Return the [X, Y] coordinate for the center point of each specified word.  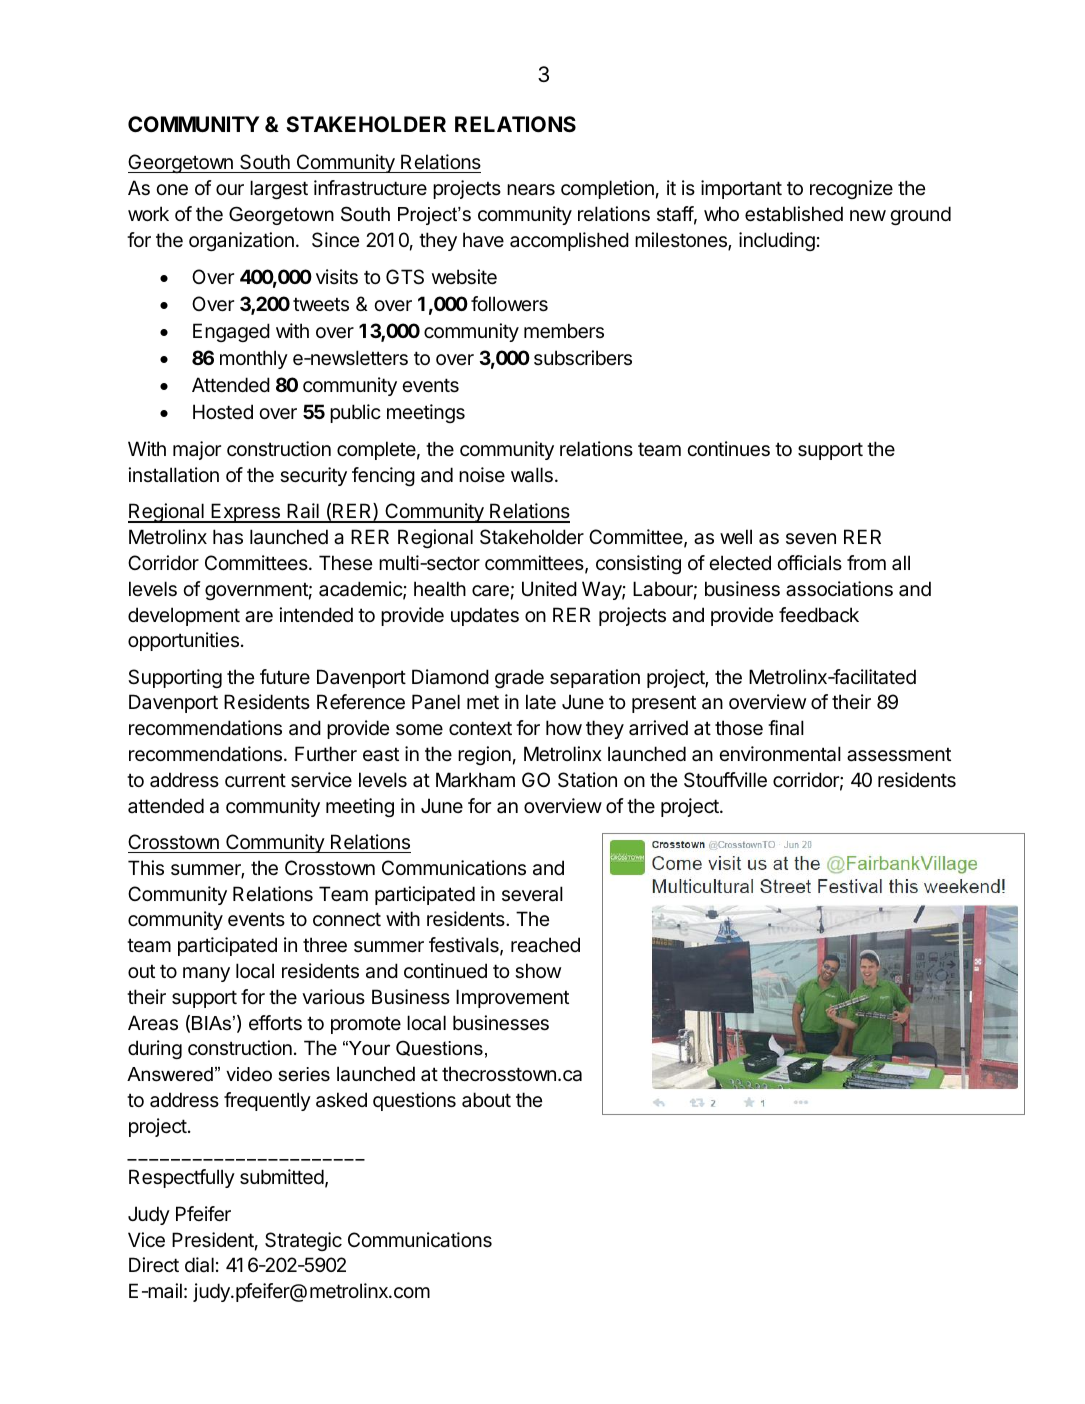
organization [241, 241]
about [486, 1099]
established [794, 214]
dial [199, 1265]
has [228, 537]
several [532, 894]
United [549, 589]
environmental [780, 754]
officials [809, 563]
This [146, 867]
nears [531, 190]
